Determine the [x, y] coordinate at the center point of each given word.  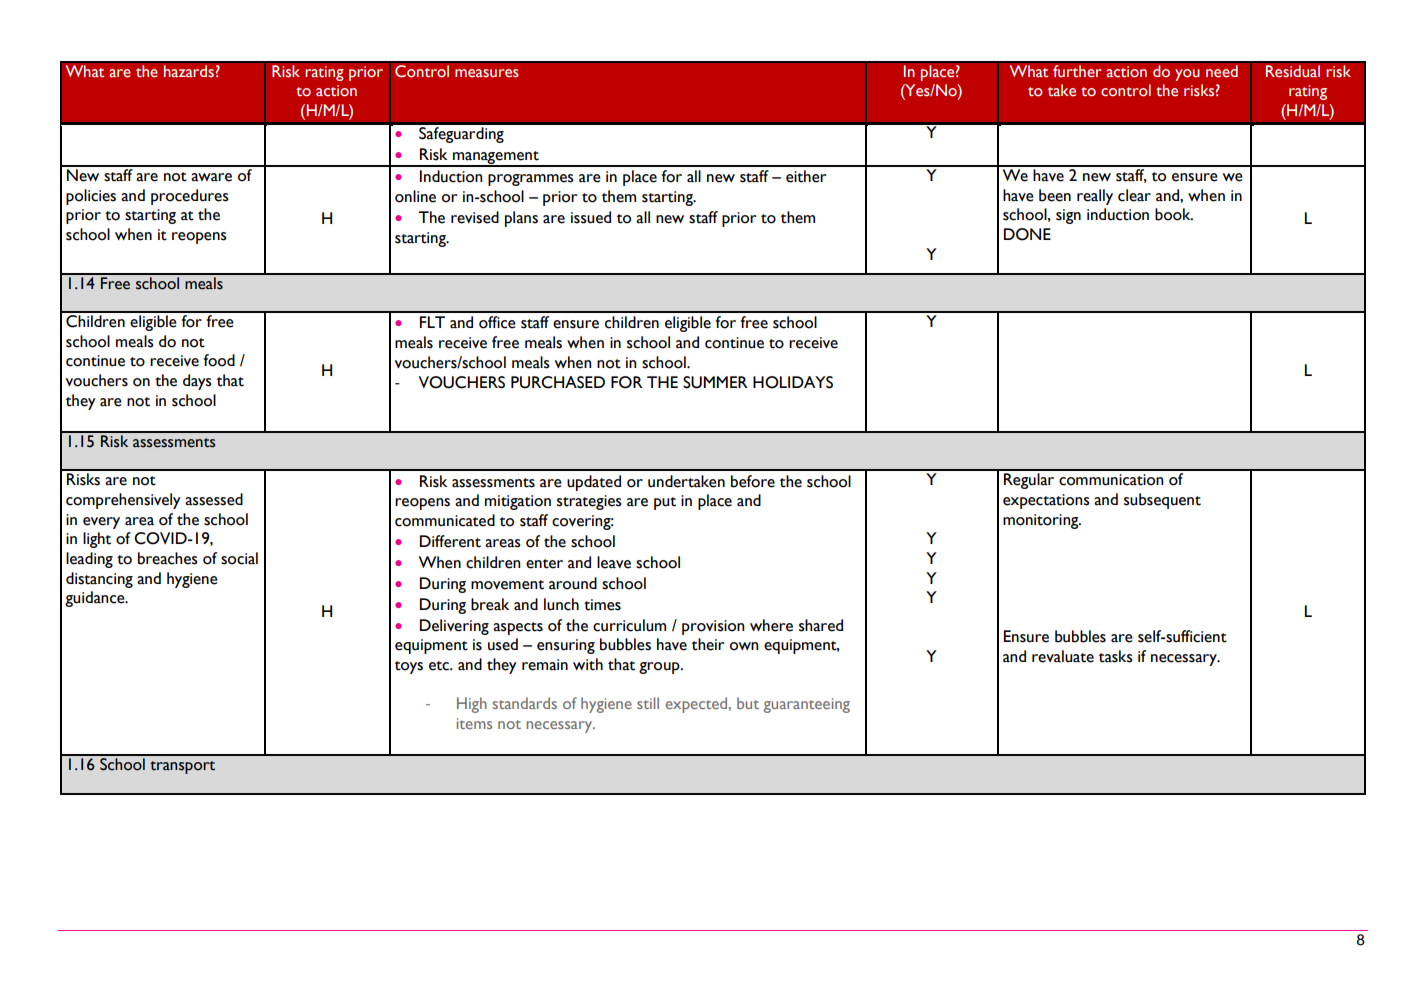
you [1187, 75]
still [648, 703]
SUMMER [715, 382]
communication [1111, 480]
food [219, 360]
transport [182, 767]
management [496, 158]
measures [487, 73]
